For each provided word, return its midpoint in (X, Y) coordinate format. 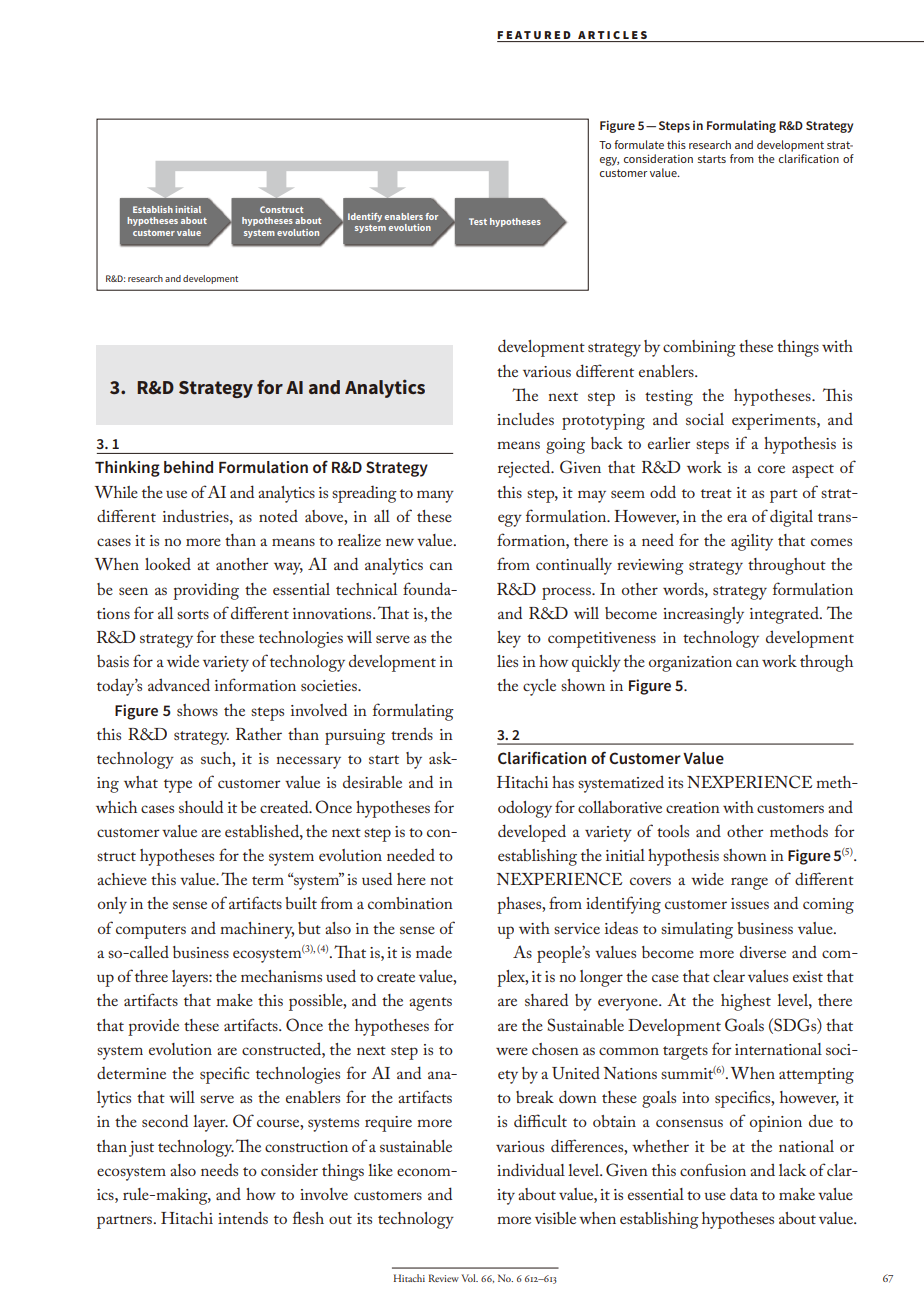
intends (243, 1217)
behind (188, 467)
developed (532, 833)
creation (693, 807)
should (201, 806)
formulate (639, 144)
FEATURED (534, 35)
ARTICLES (612, 35)
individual (531, 1169)
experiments (775, 422)
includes (525, 418)
